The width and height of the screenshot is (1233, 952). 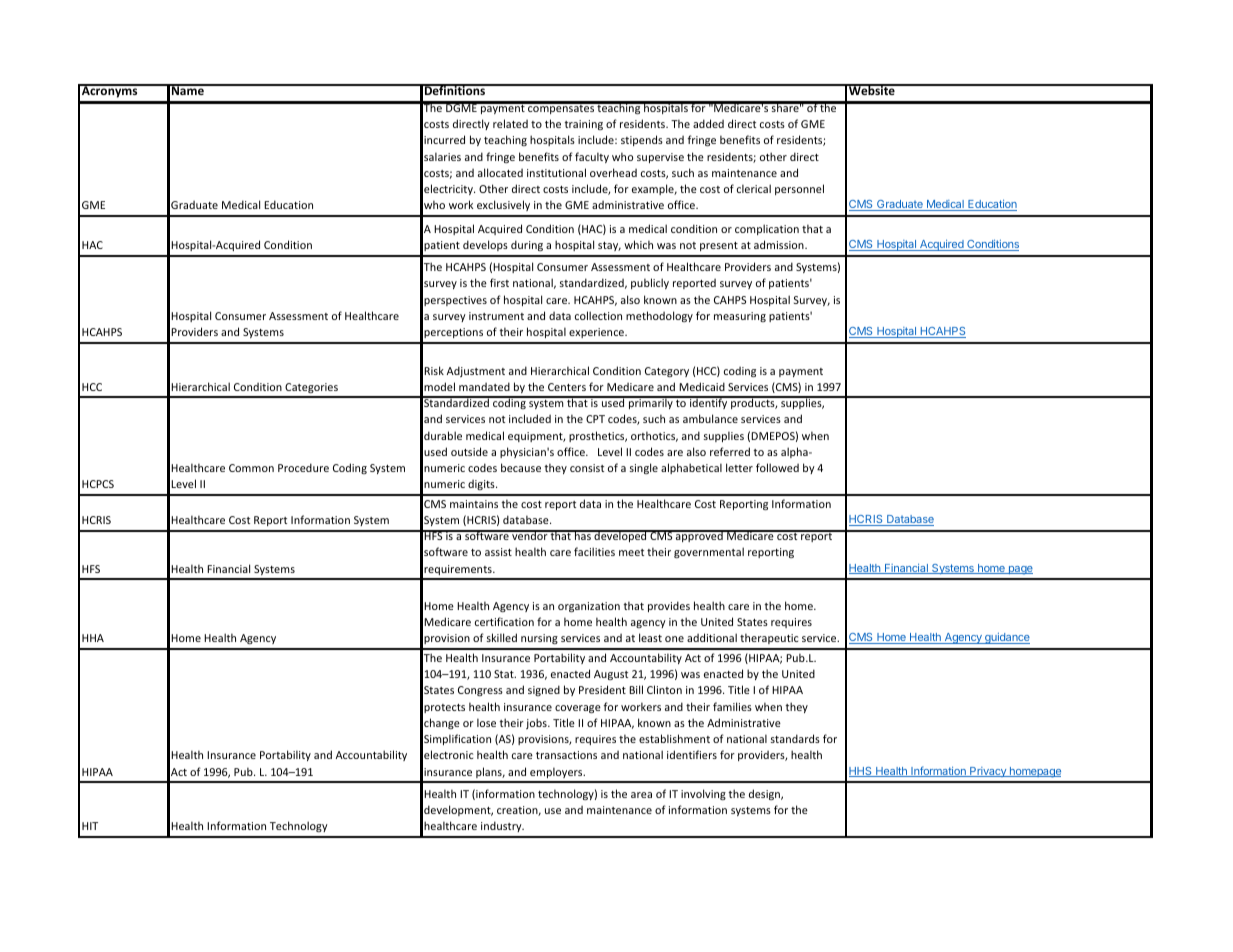 I want to click on Name, so click(x=188, y=90).
